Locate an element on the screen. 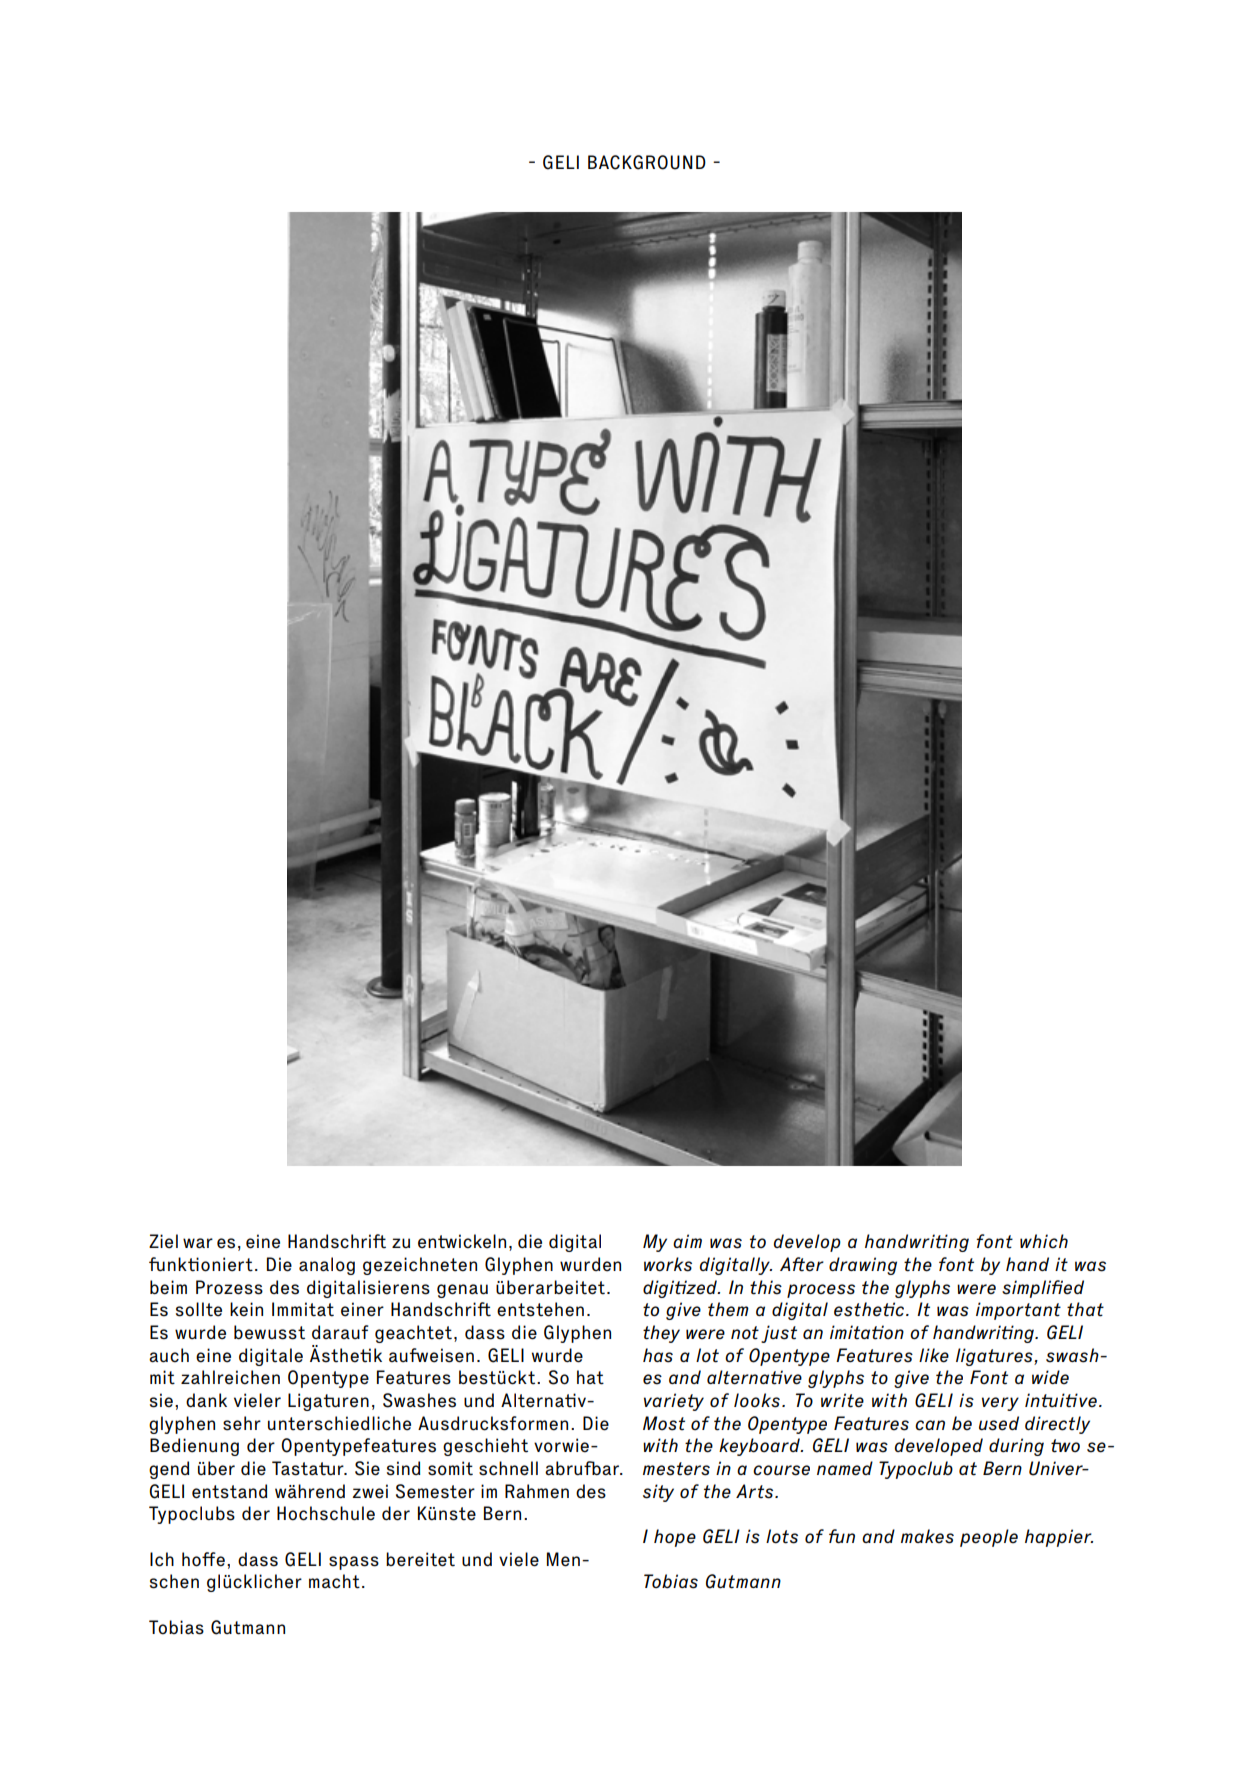 This screenshot has height=1766, width=1249. hope is located at coordinates (675, 1538).
